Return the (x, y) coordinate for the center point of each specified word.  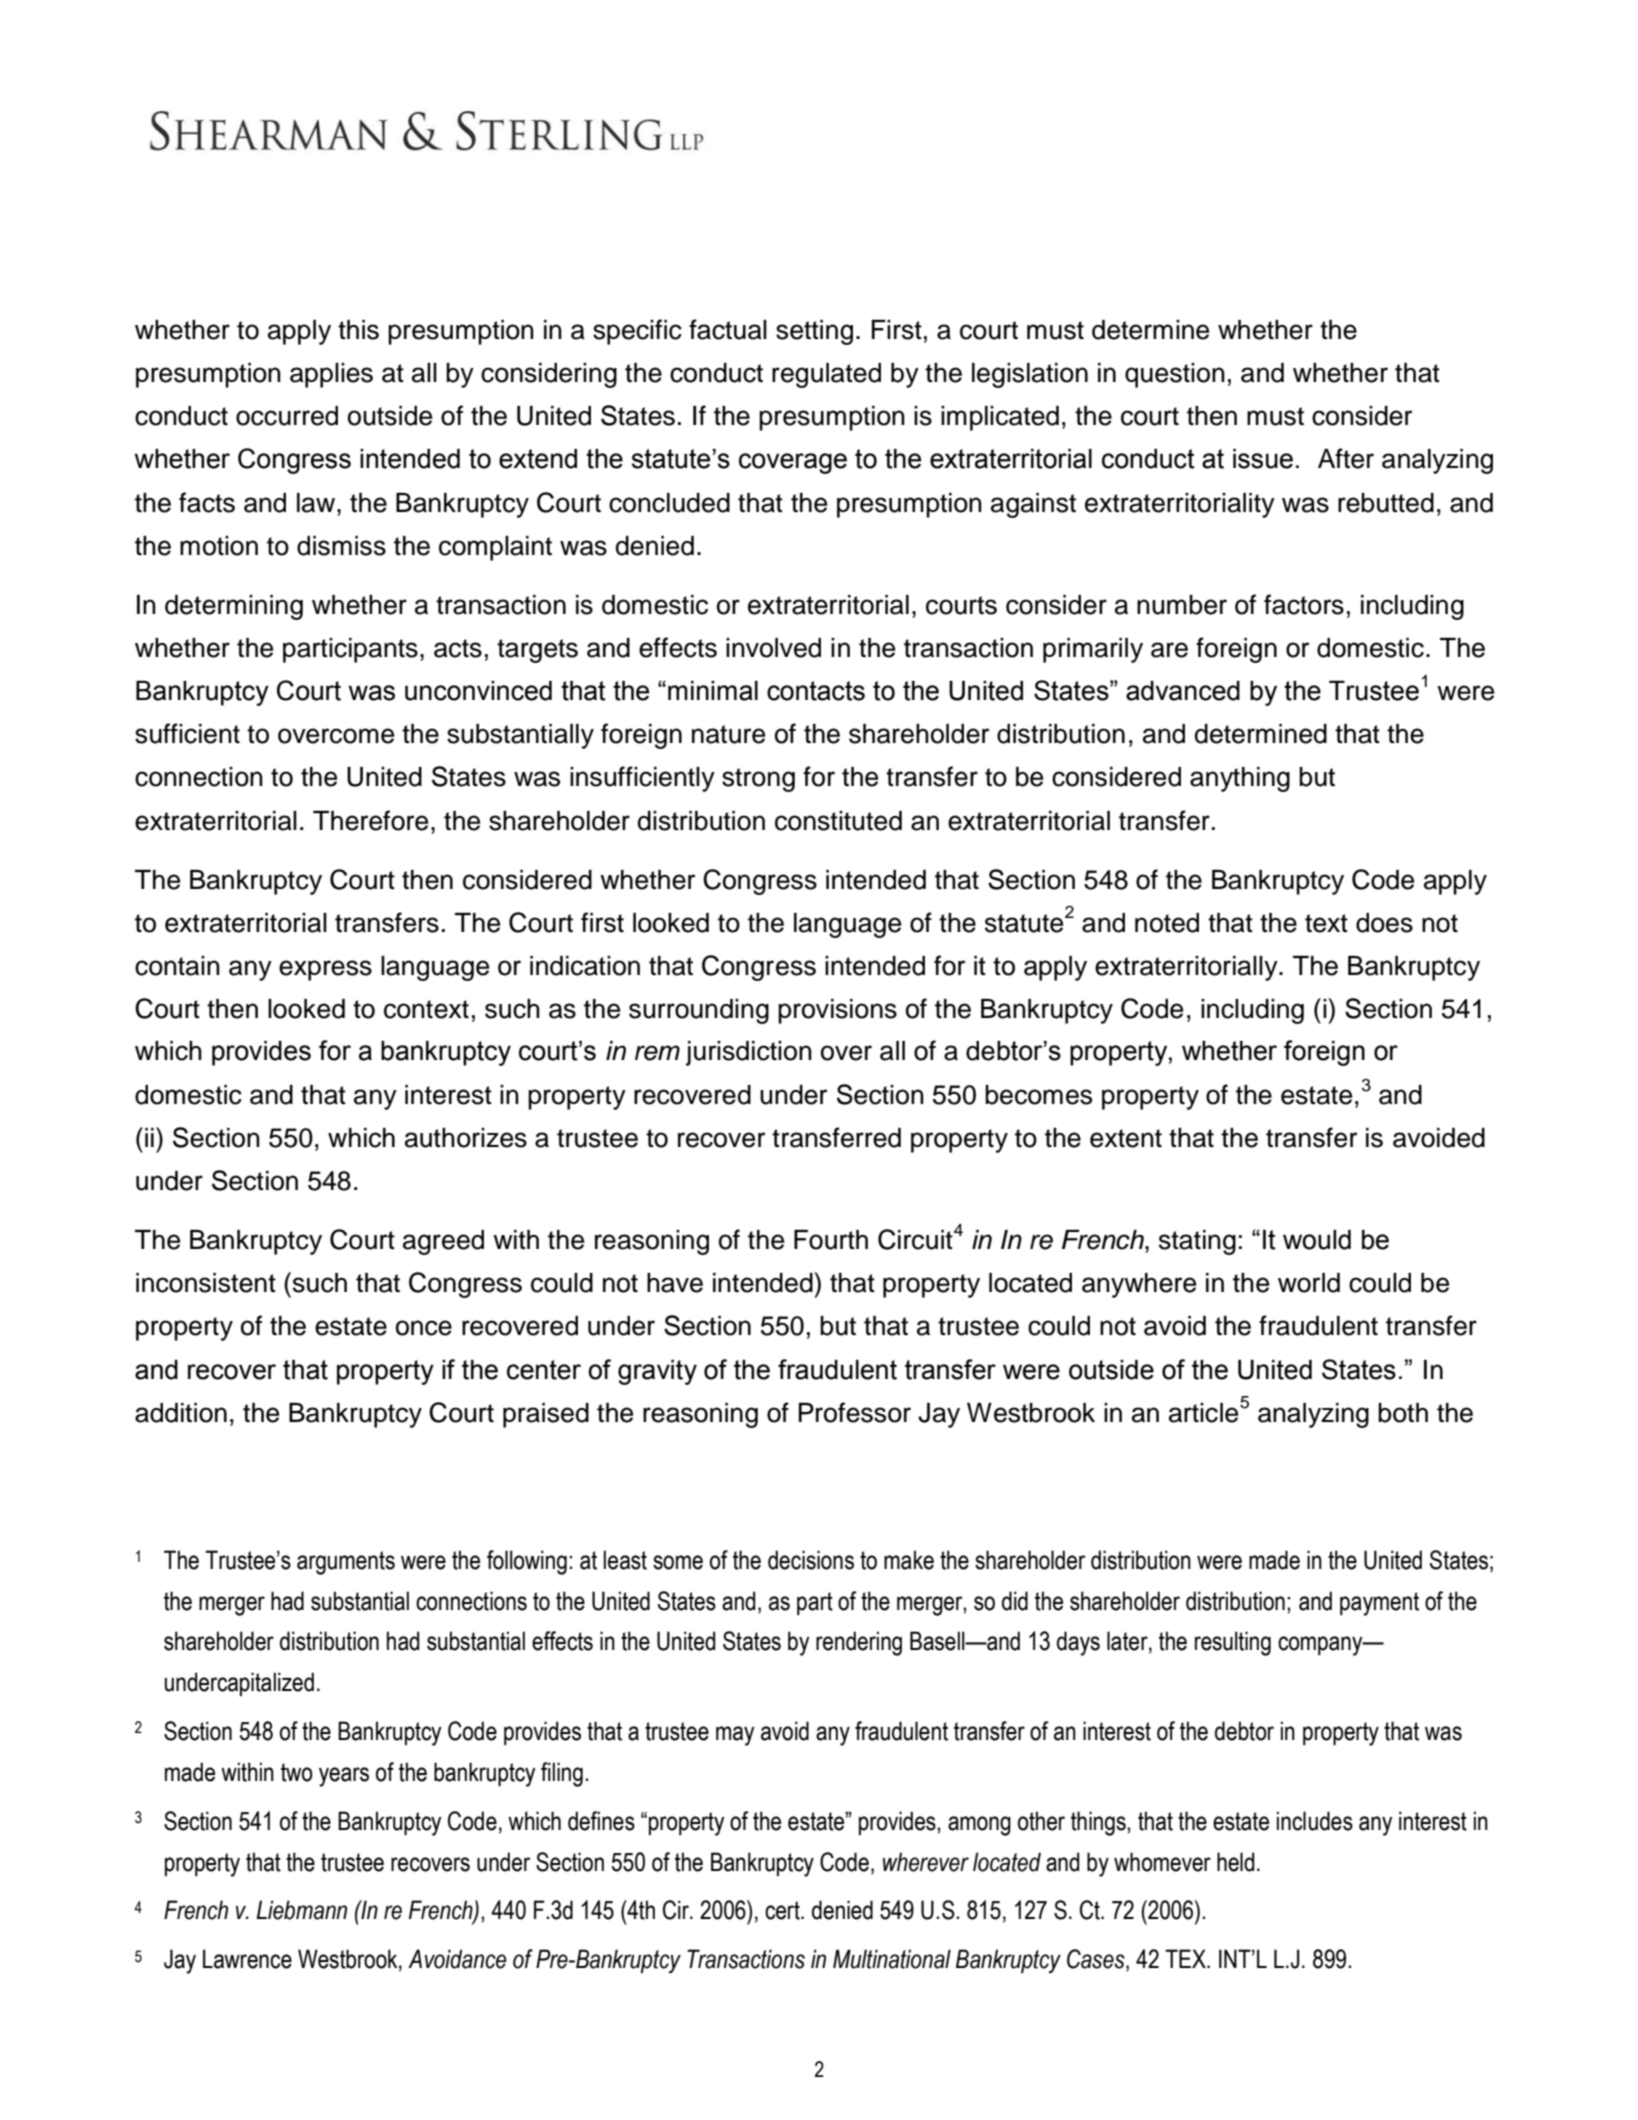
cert (783, 1910)
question (1175, 375)
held (1235, 1862)
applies (331, 375)
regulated (826, 375)
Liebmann (301, 1910)
